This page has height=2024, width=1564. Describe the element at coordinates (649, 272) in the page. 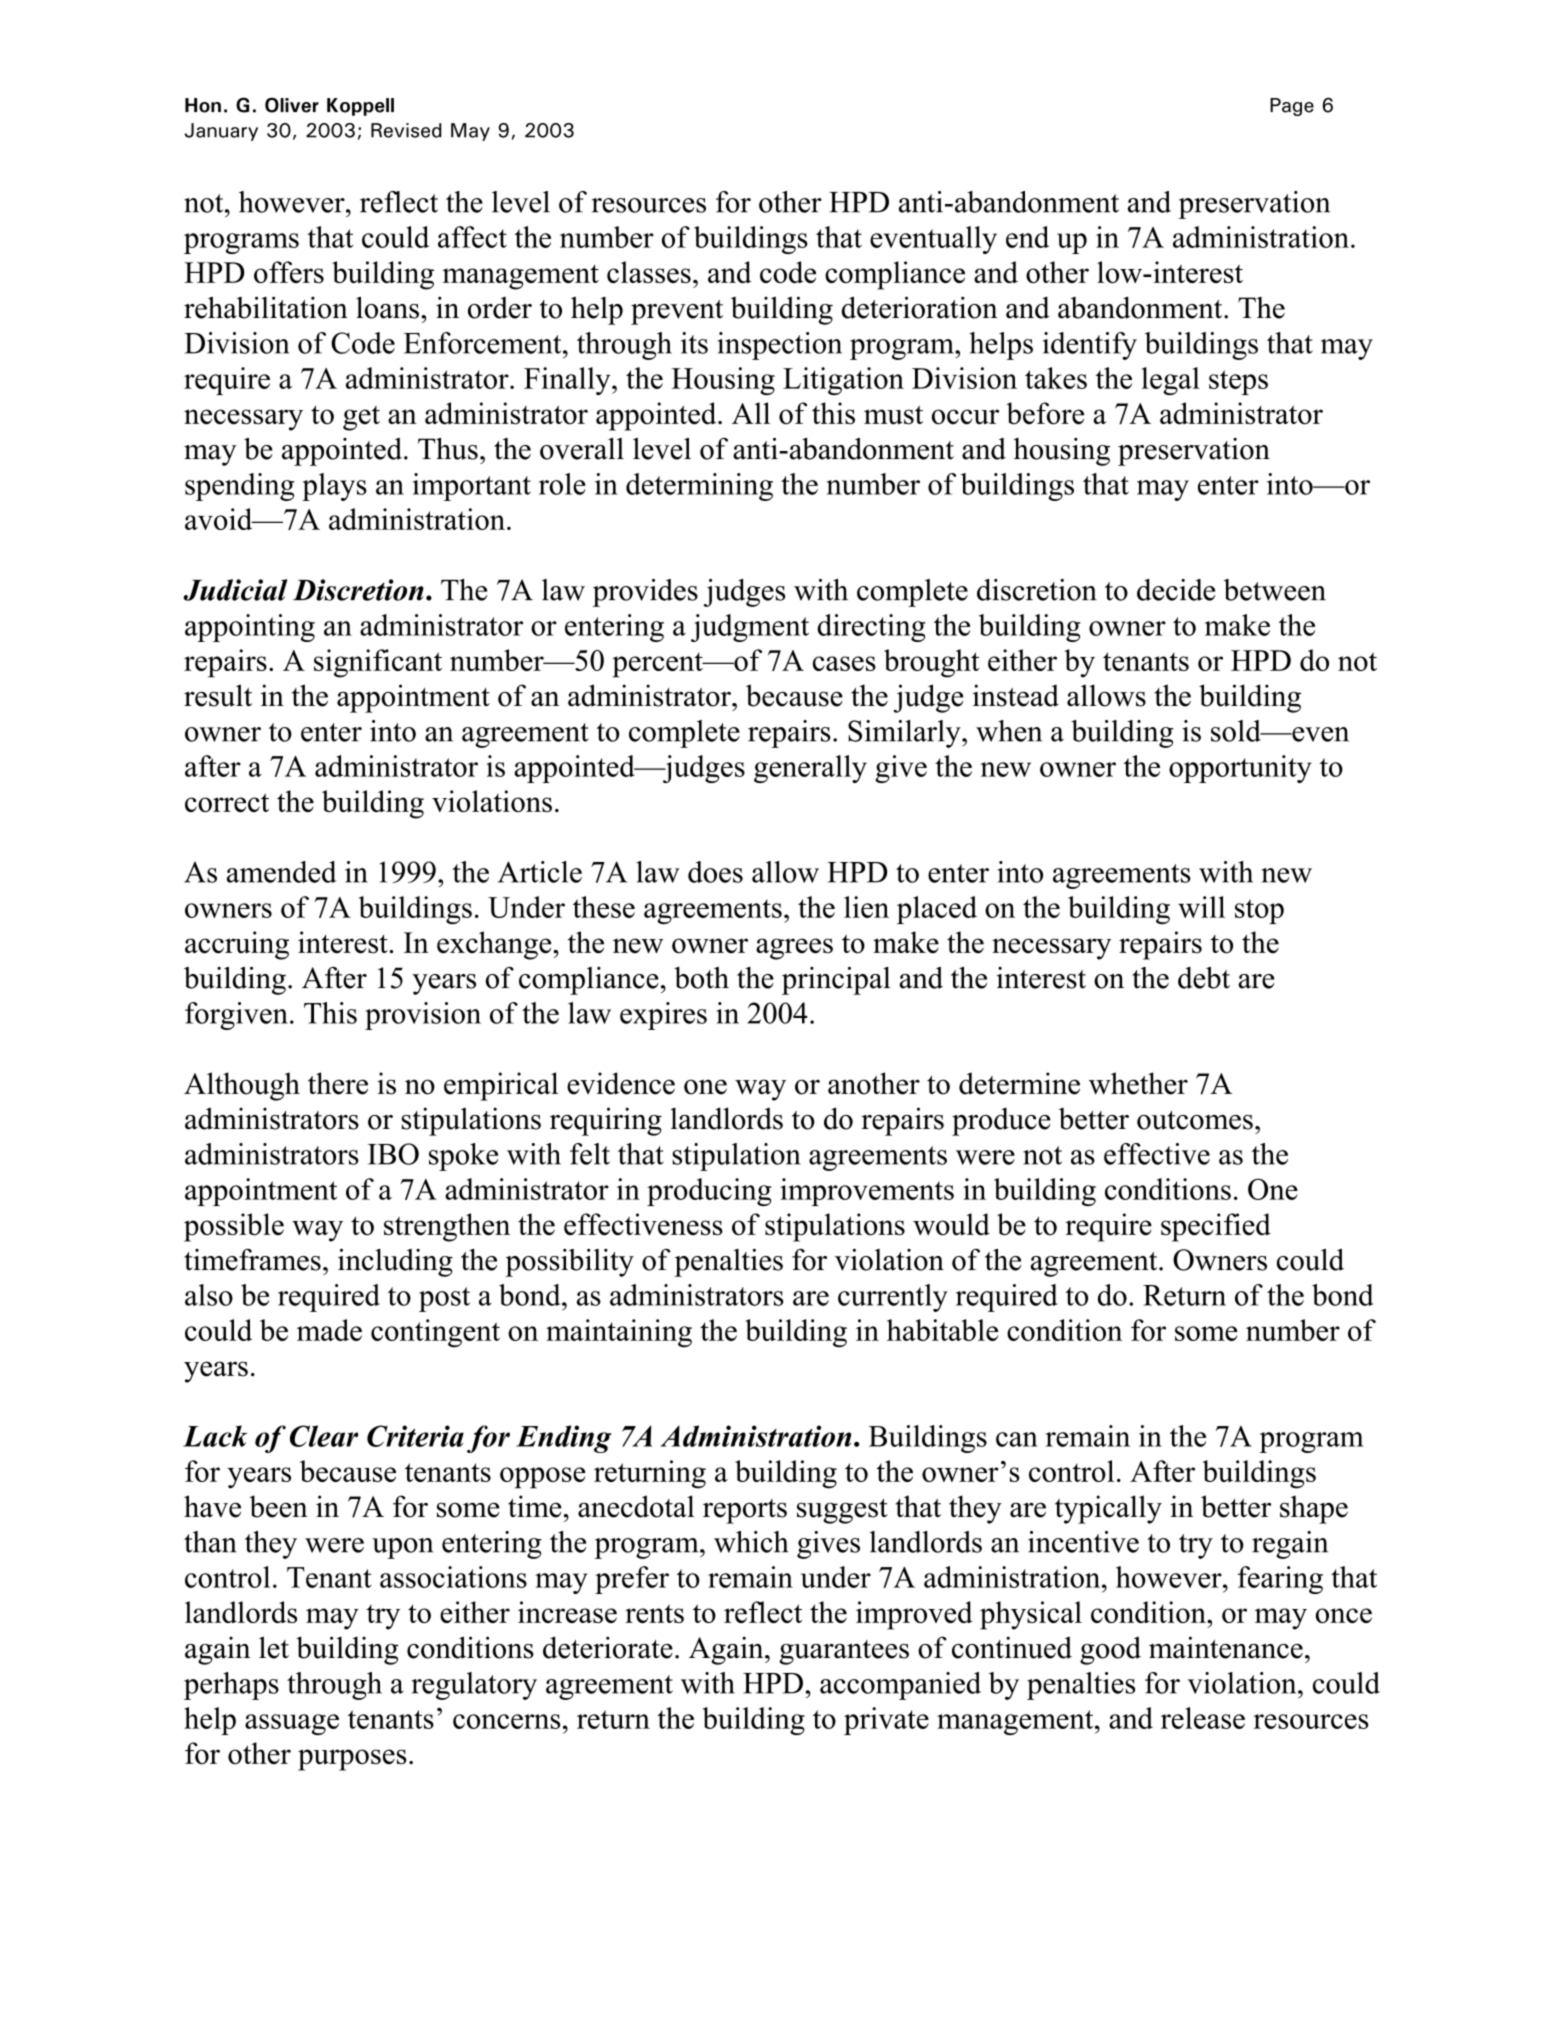

I see `classes` at that location.
